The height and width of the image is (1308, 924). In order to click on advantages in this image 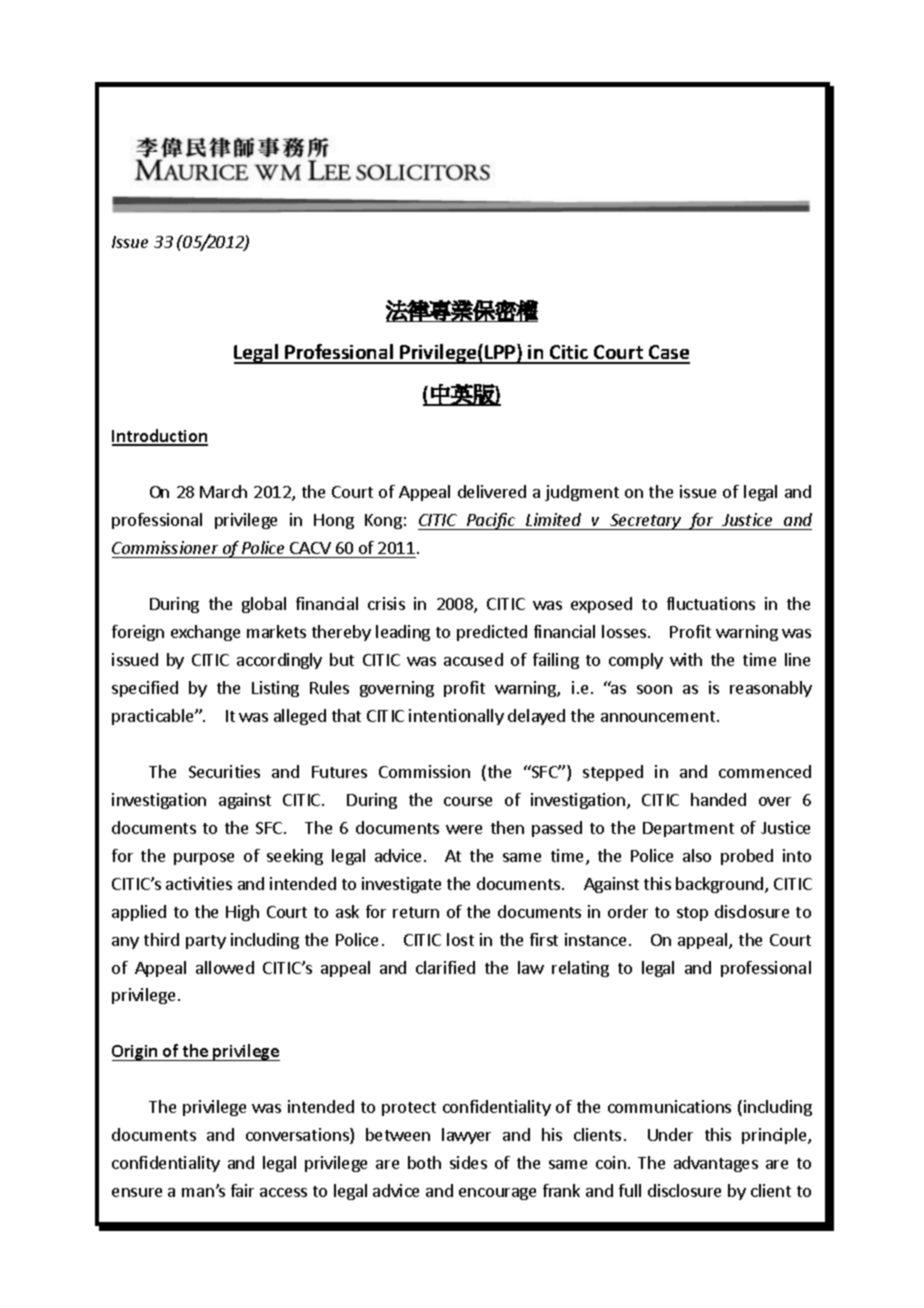, I will do `click(716, 1164)`.
